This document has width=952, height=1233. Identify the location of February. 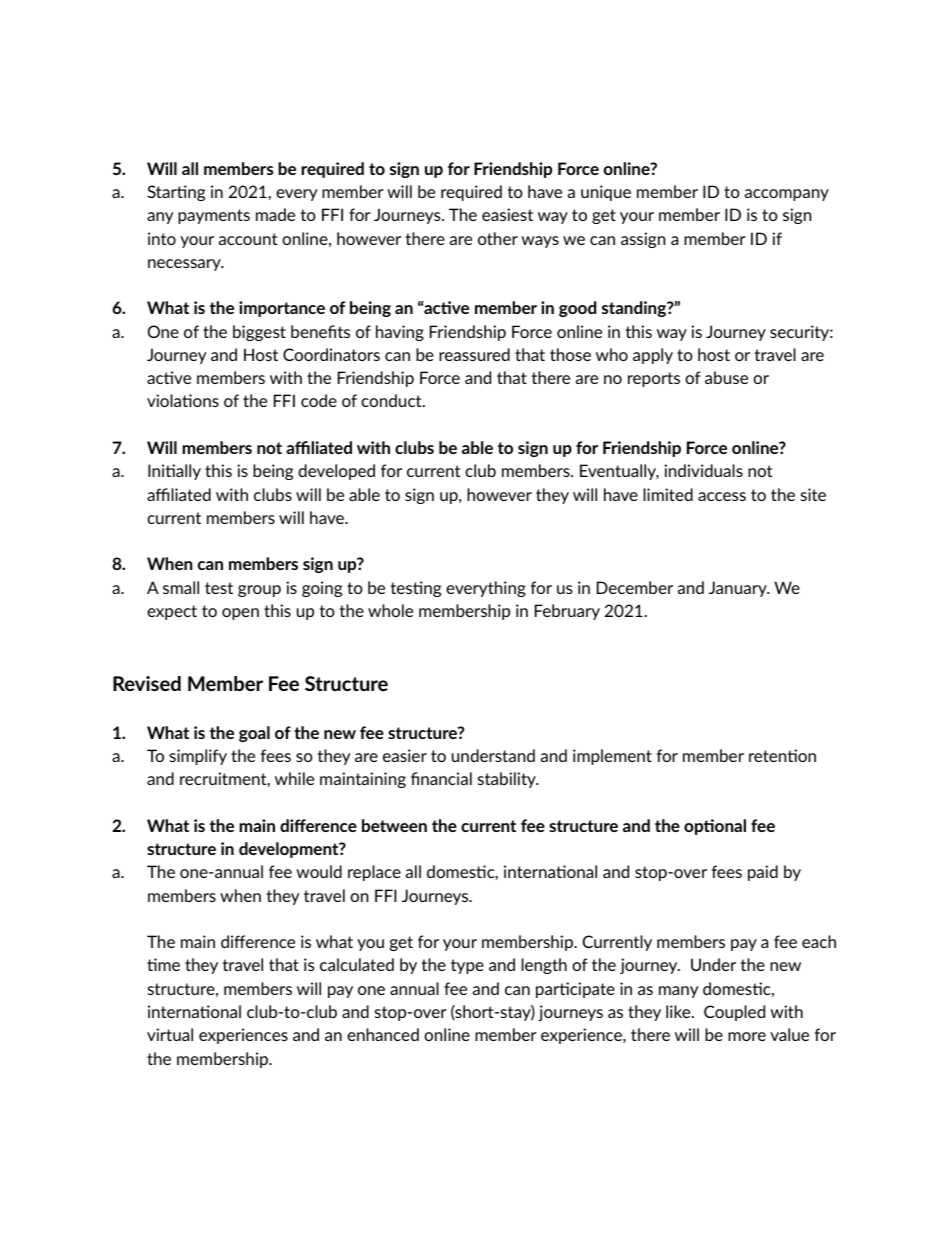
(567, 612).
